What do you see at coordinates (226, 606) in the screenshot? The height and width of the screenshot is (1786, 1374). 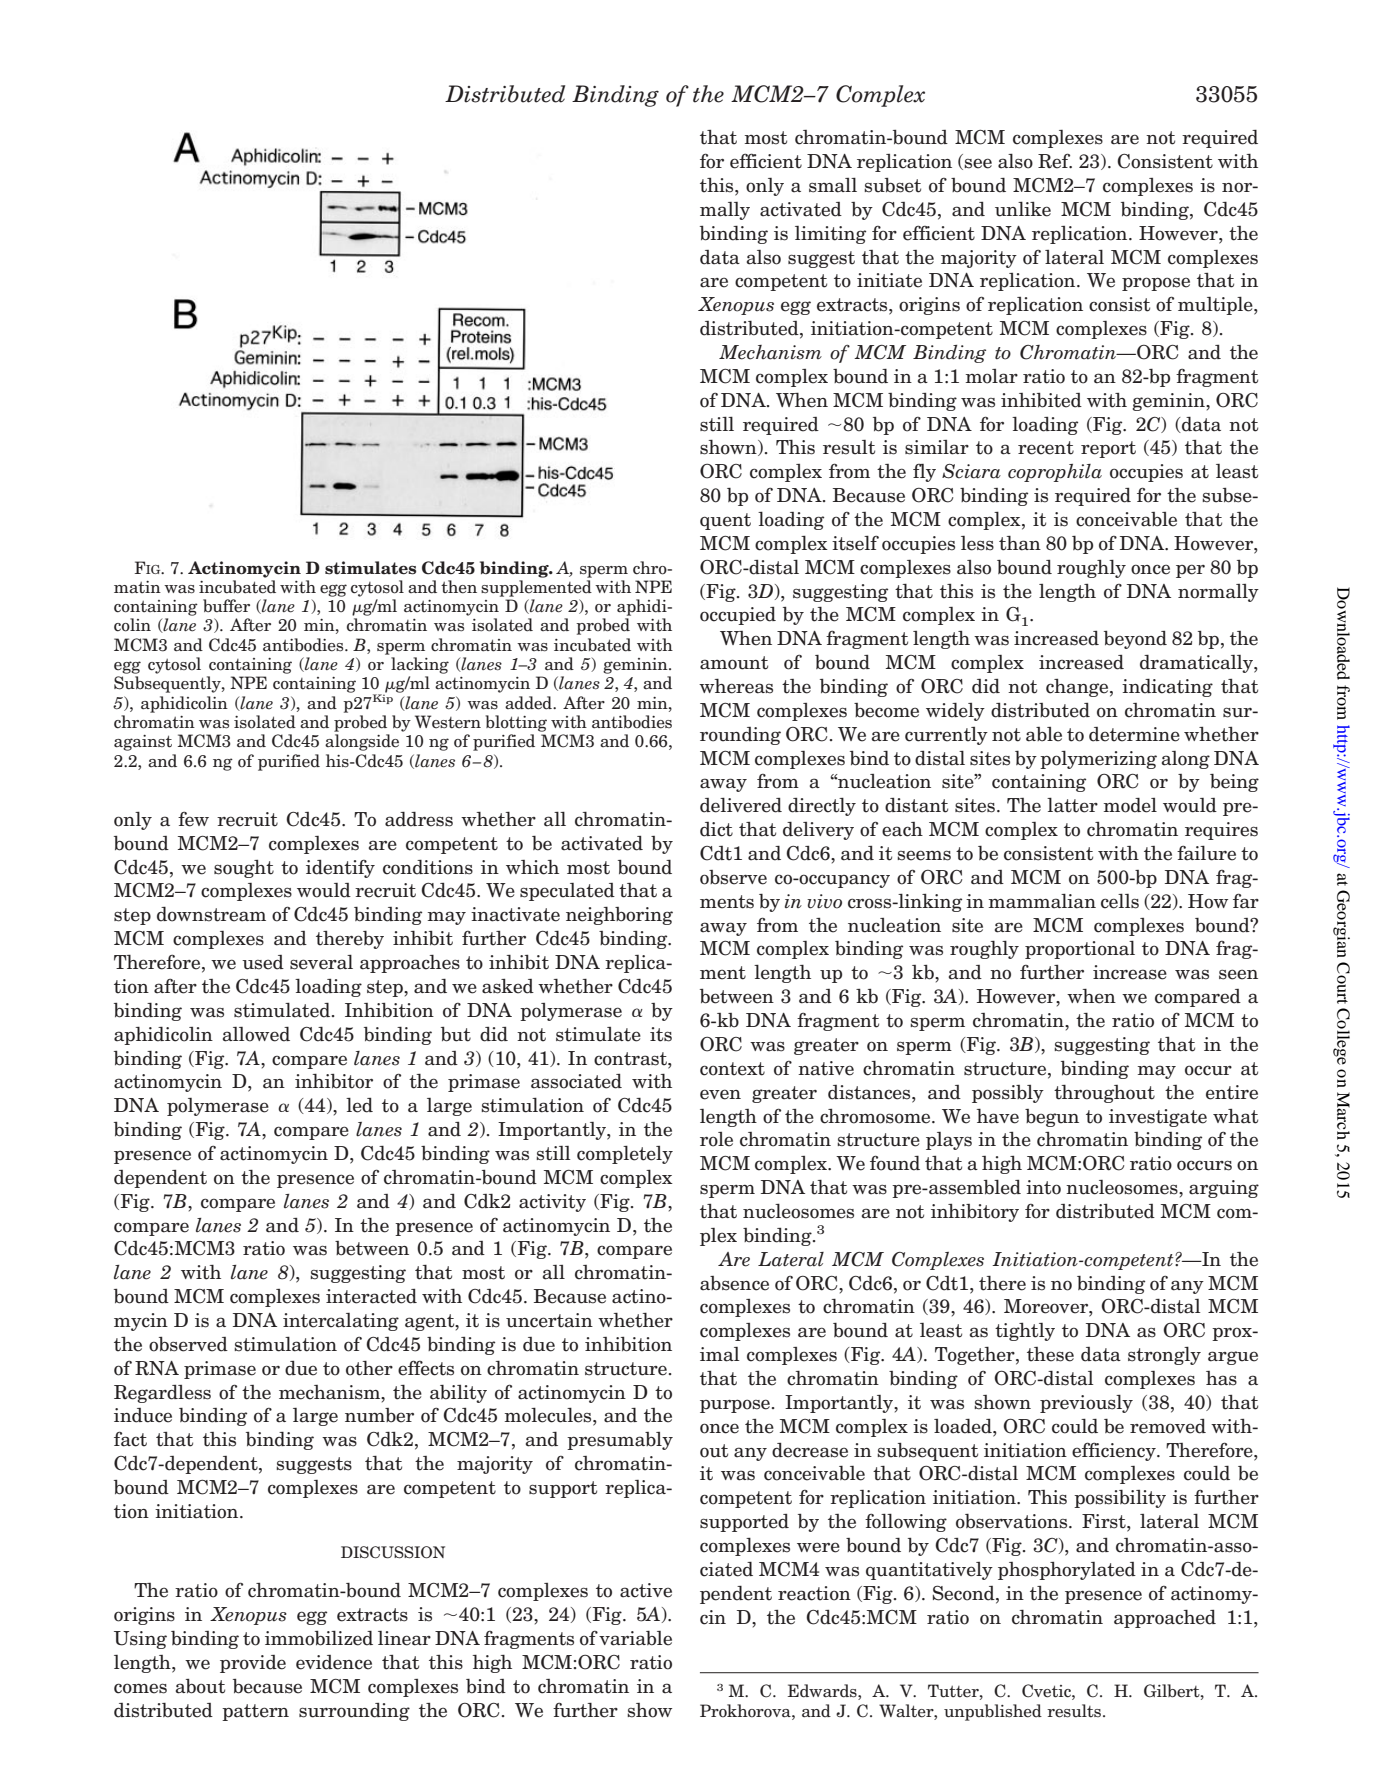 I see `buffer` at bounding box center [226, 606].
